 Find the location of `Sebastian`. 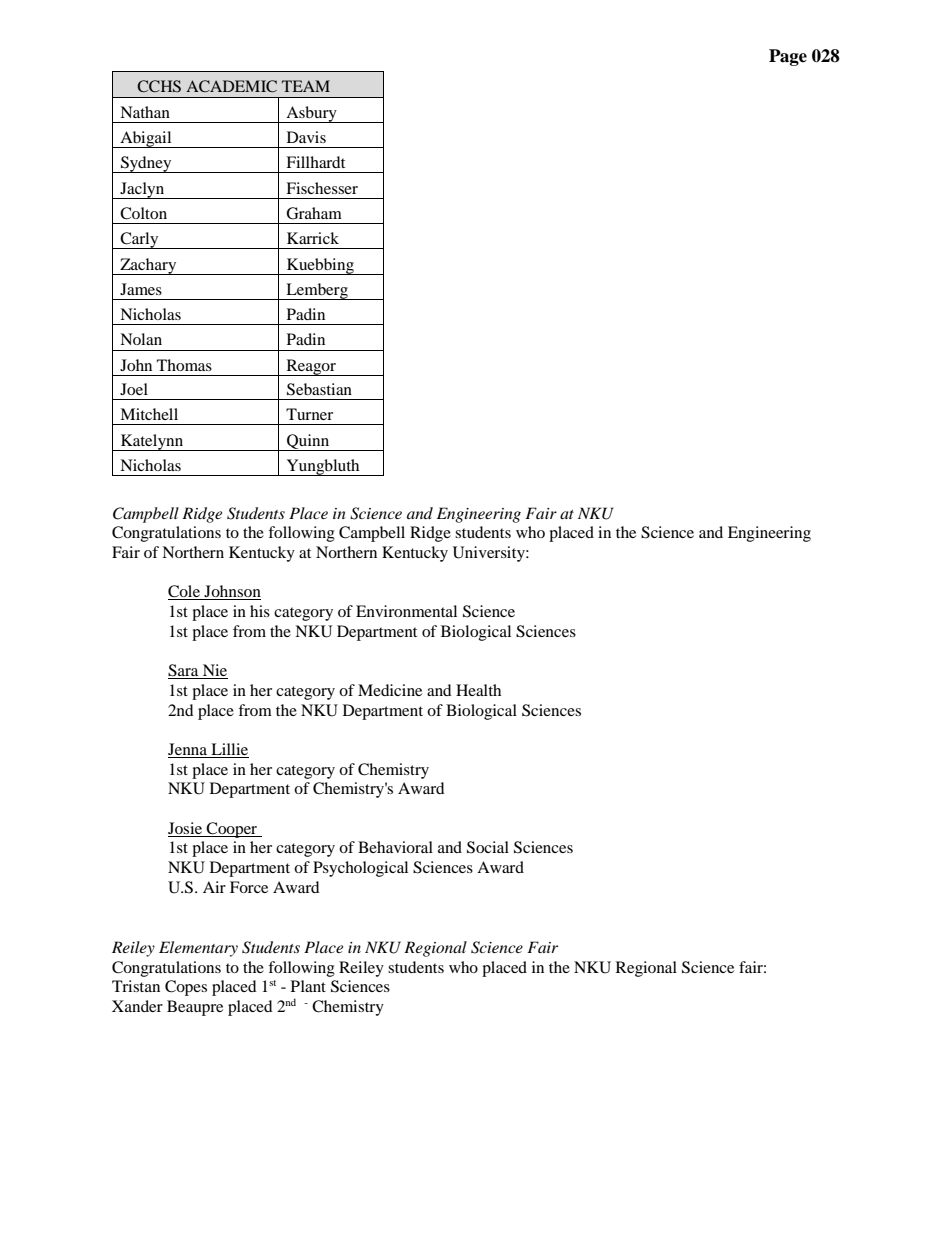

Sebastian is located at coordinates (319, 389).
